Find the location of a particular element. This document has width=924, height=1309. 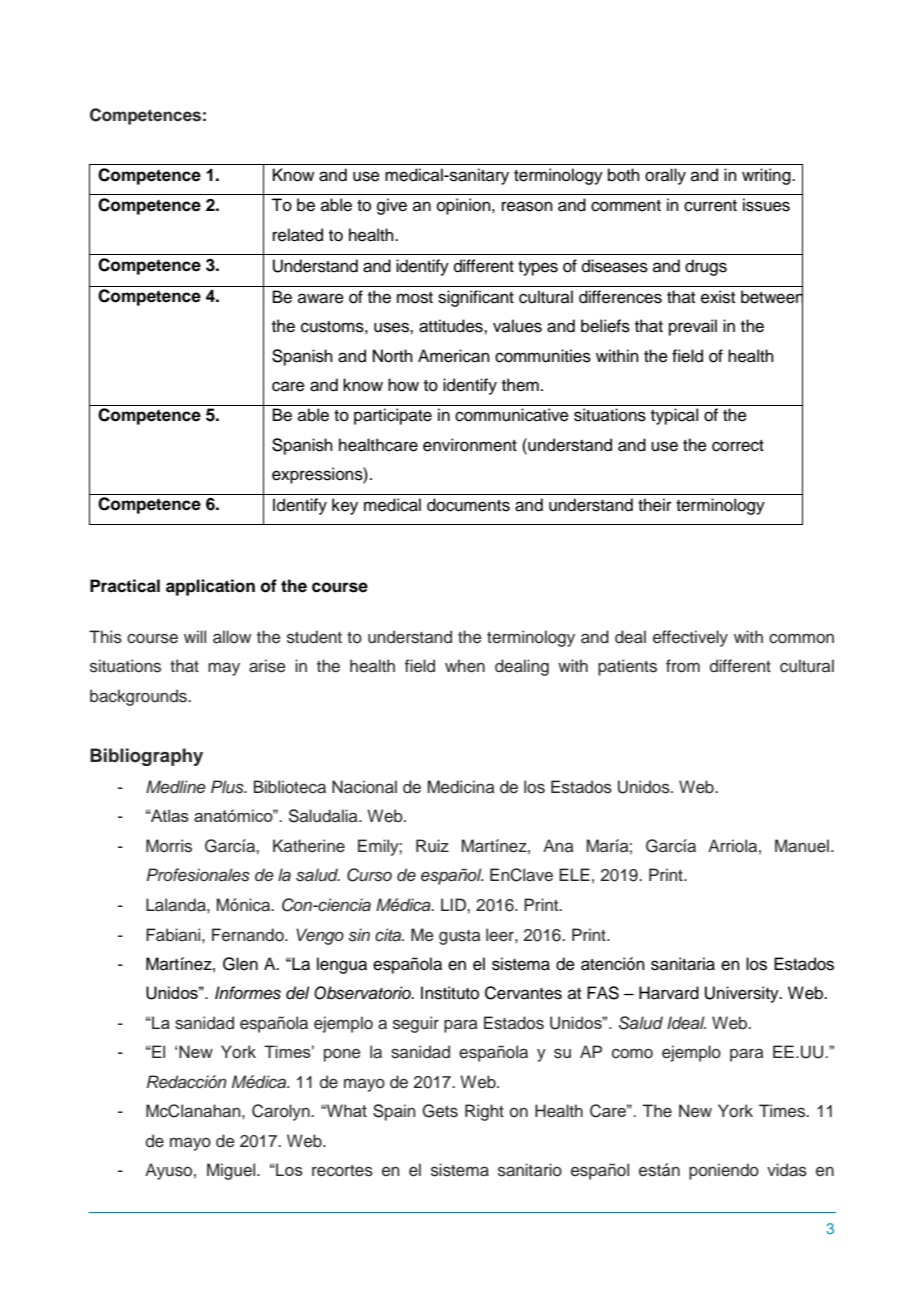

current is located at coordinates (710, 206).
